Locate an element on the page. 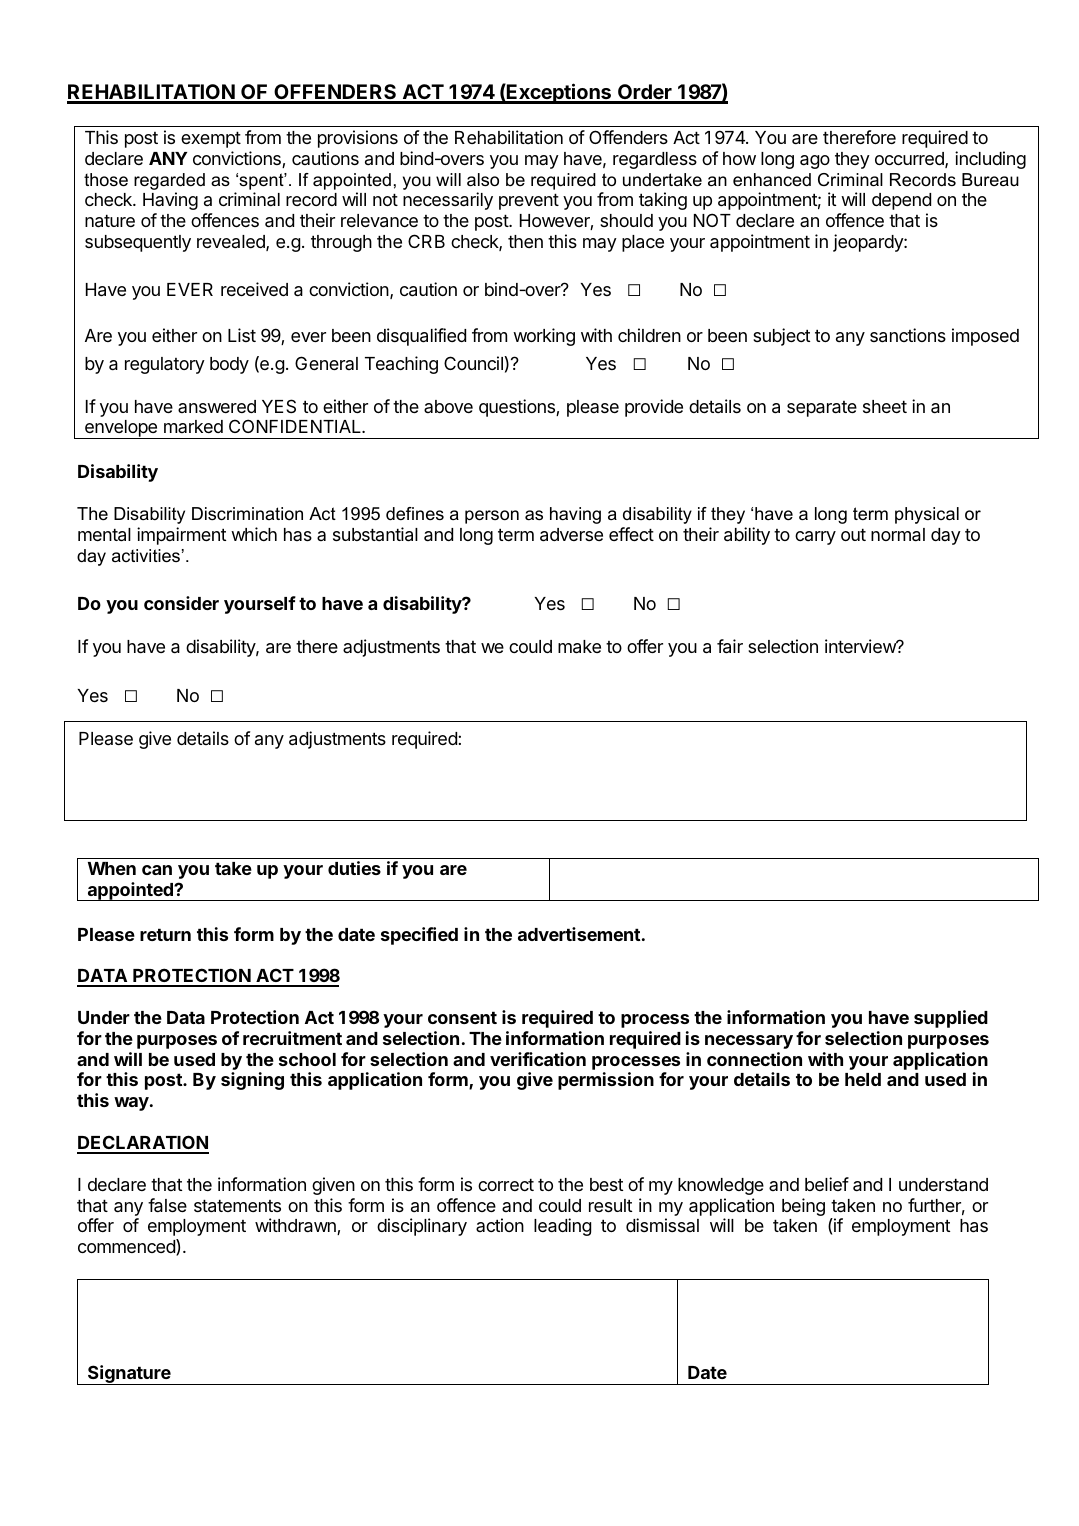 This image has height=1526, width=1079. adverse is located at coordinates (571, 535).
